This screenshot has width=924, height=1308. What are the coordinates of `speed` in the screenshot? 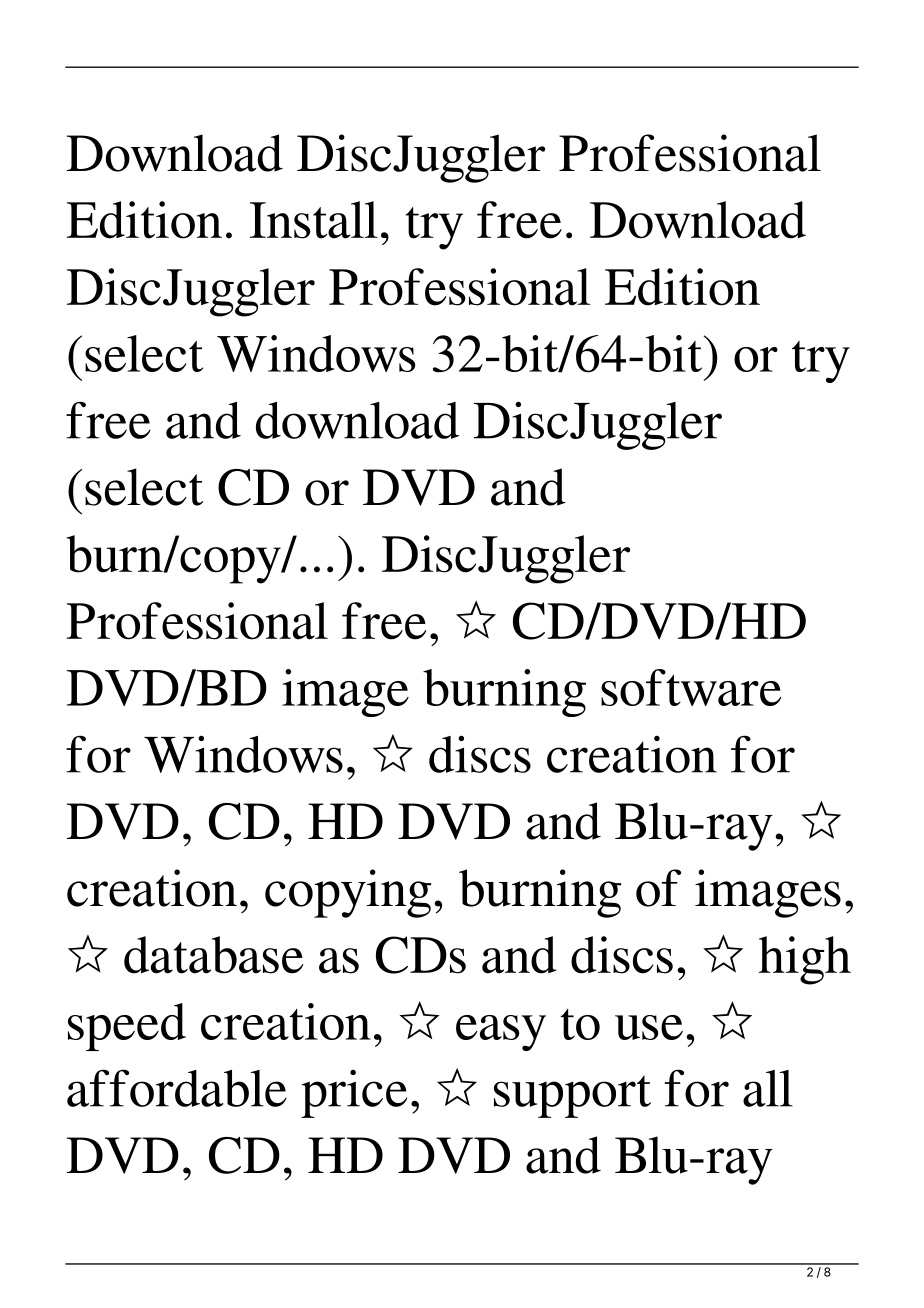 It's located at (127, 1027).
